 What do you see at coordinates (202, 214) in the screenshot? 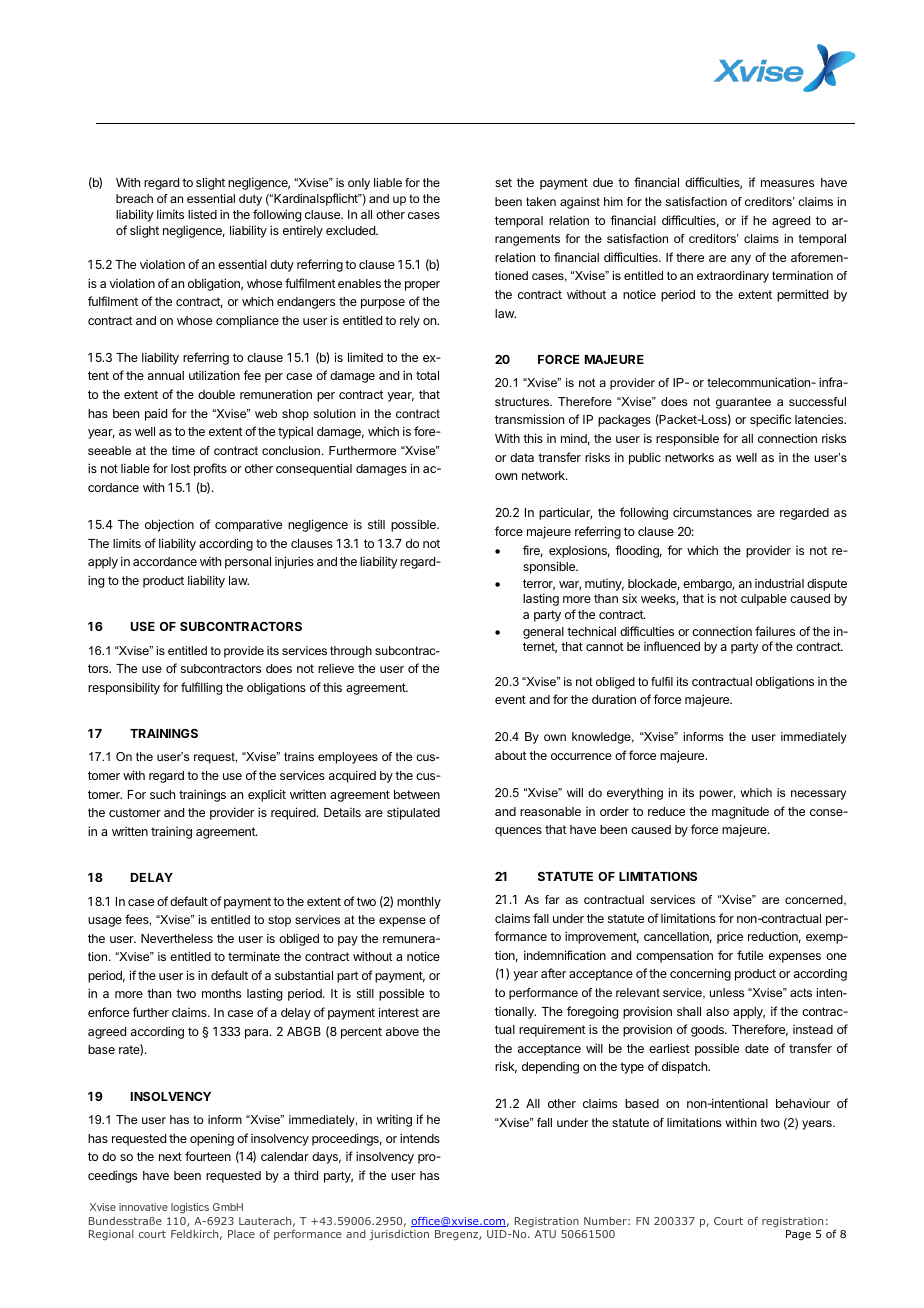
I see `listed` at bounding box center [202, 214].
